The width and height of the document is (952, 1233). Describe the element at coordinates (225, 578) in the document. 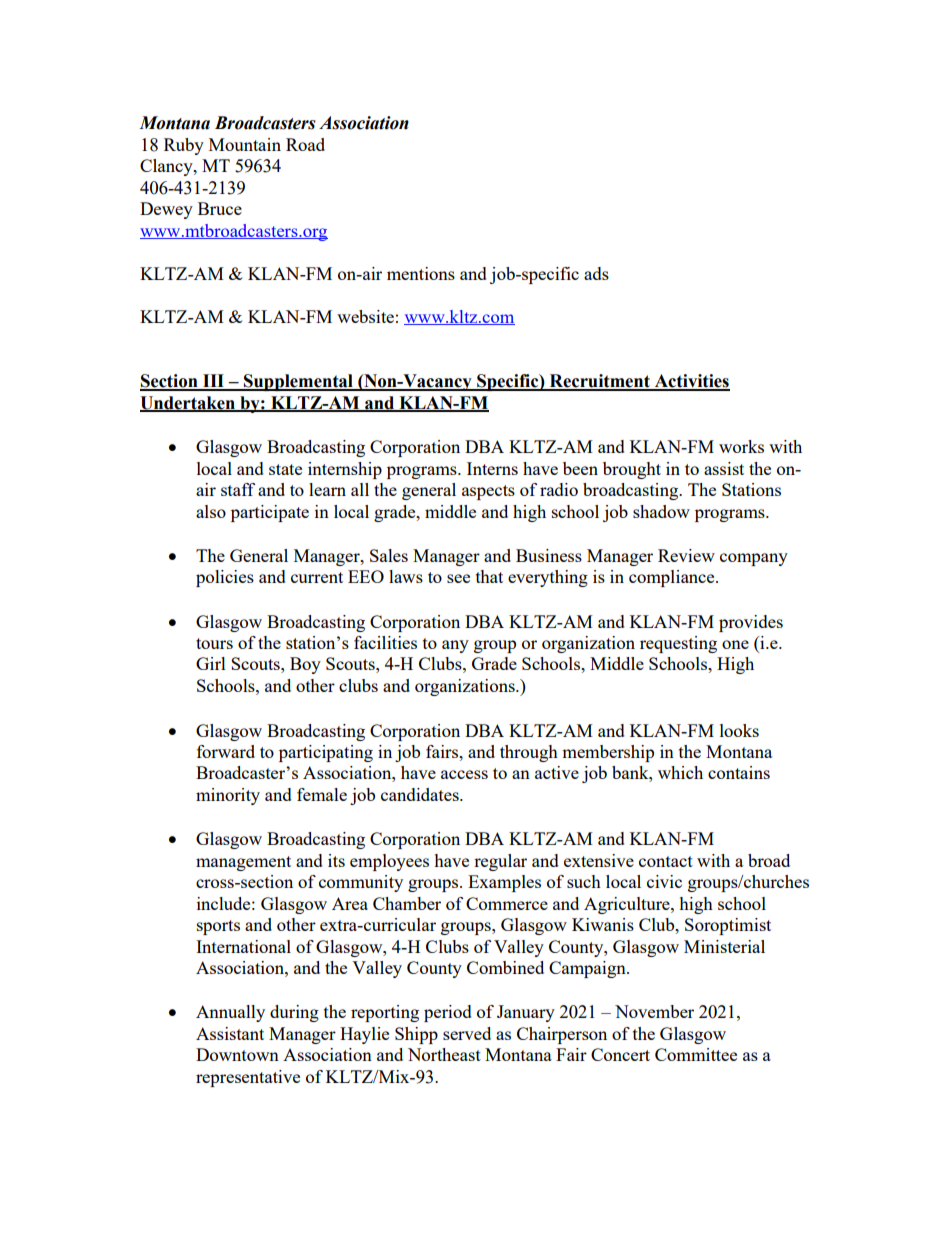

I see `policies` at that location.
